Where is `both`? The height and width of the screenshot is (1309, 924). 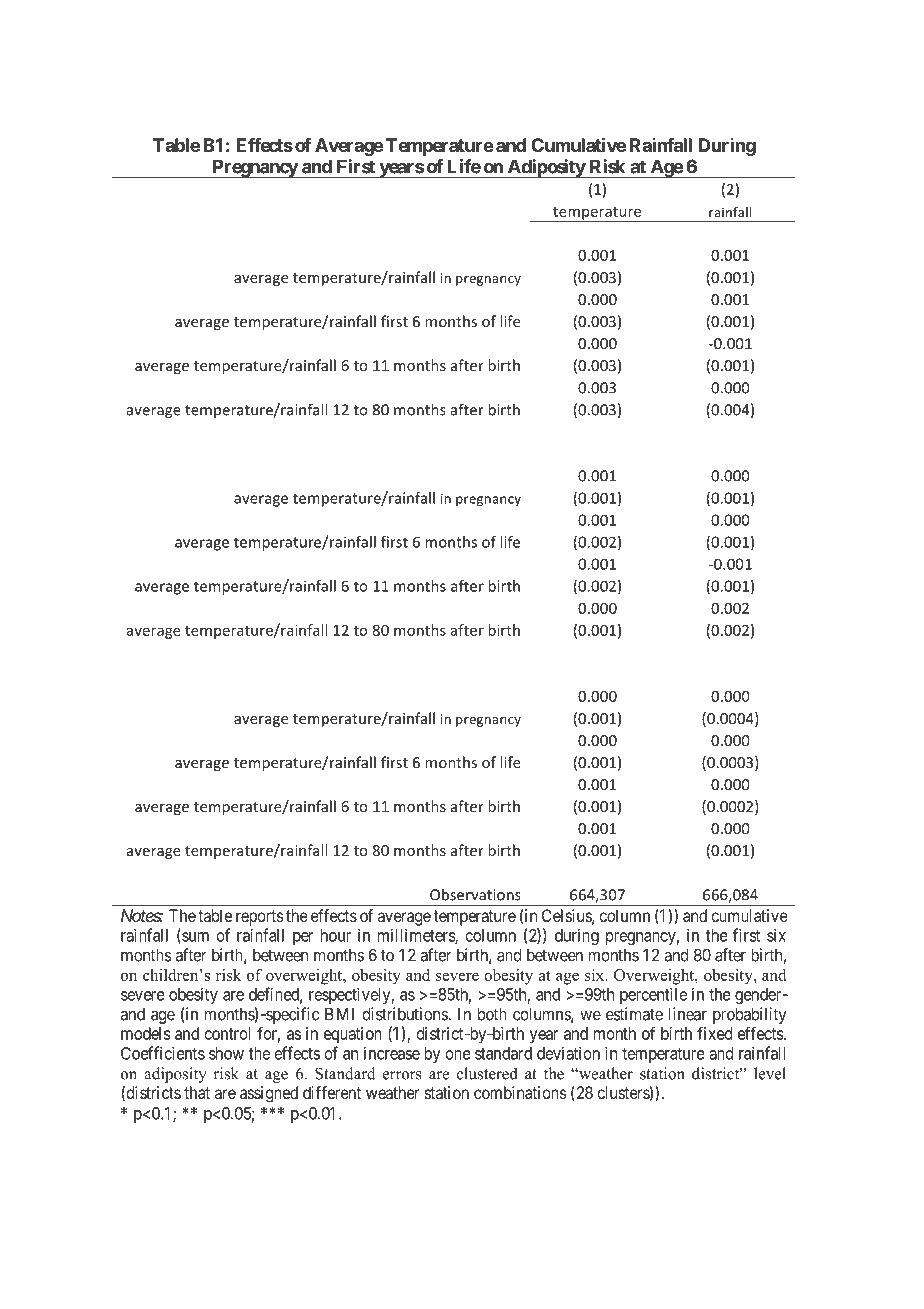 both is located at coordinates (492, 1014).
